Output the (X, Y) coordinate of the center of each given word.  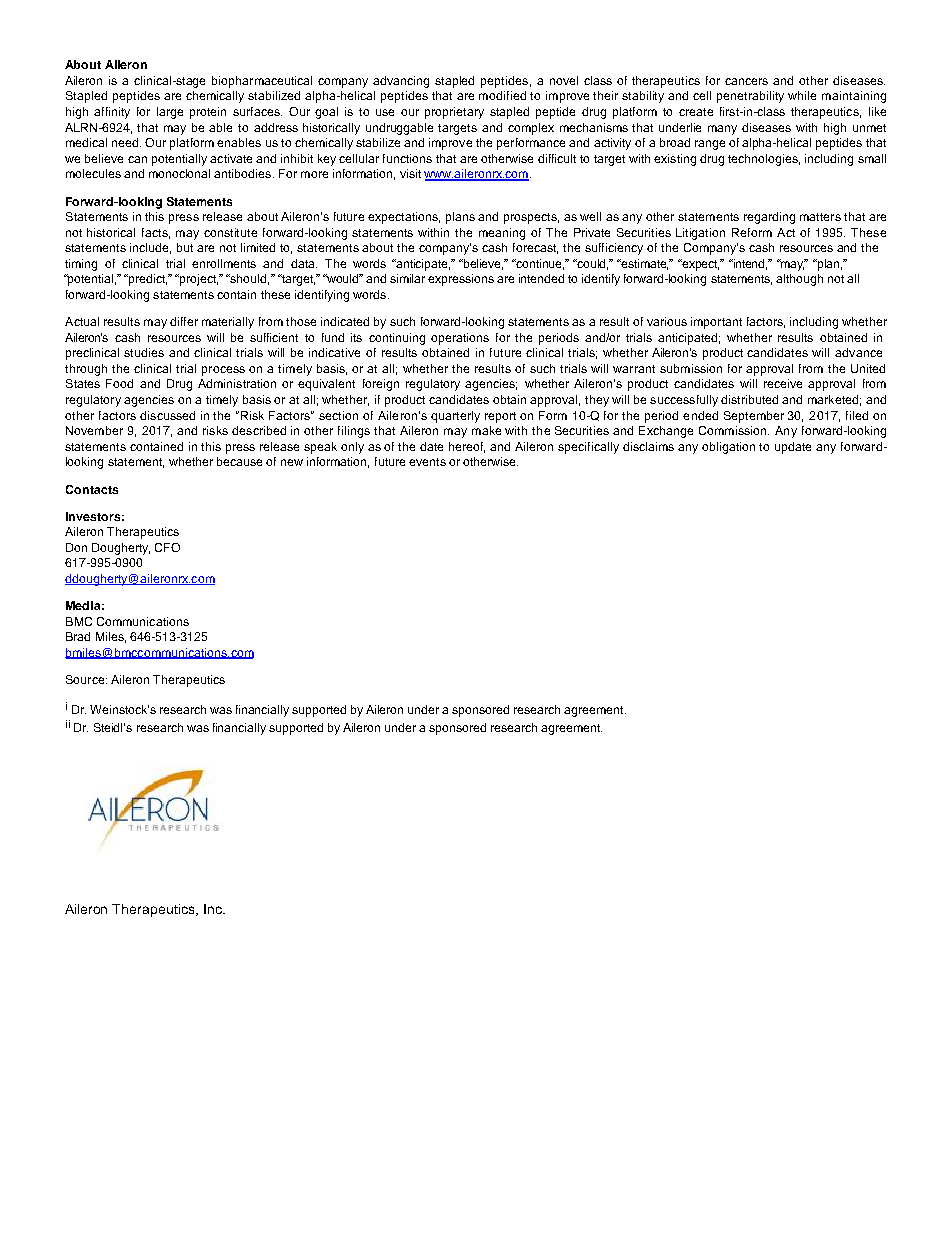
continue (539, 264)
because (239, 461)
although (799, 280)
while (802, 95)
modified (502, 95)
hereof (467, 447)
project (198, 280)
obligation (728, 448)
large (170, 113)
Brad (78, 636)
